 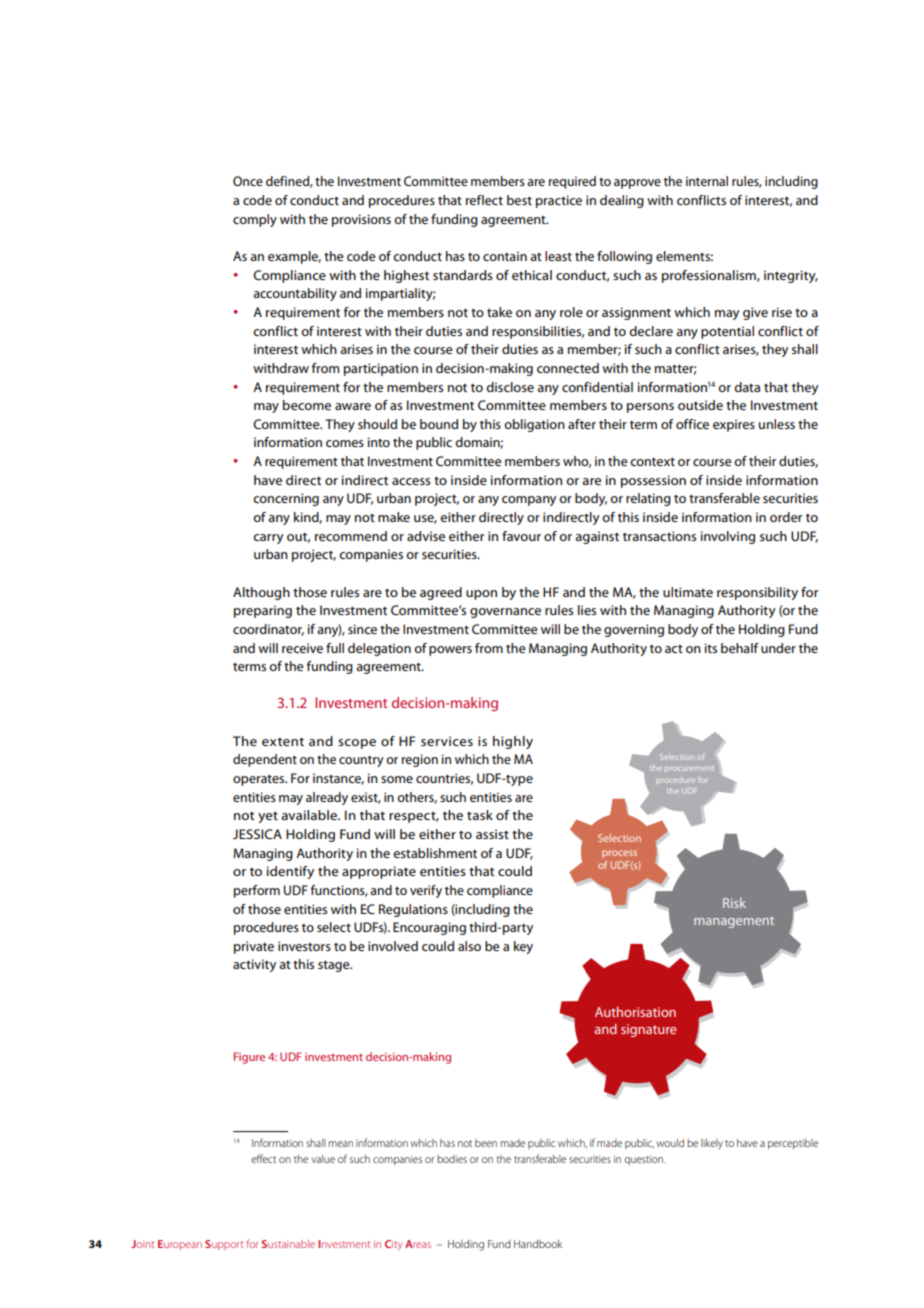 What do you see at coordinates (255, 220) in the document?
I see `comply` at bounding box center [255, 220].
